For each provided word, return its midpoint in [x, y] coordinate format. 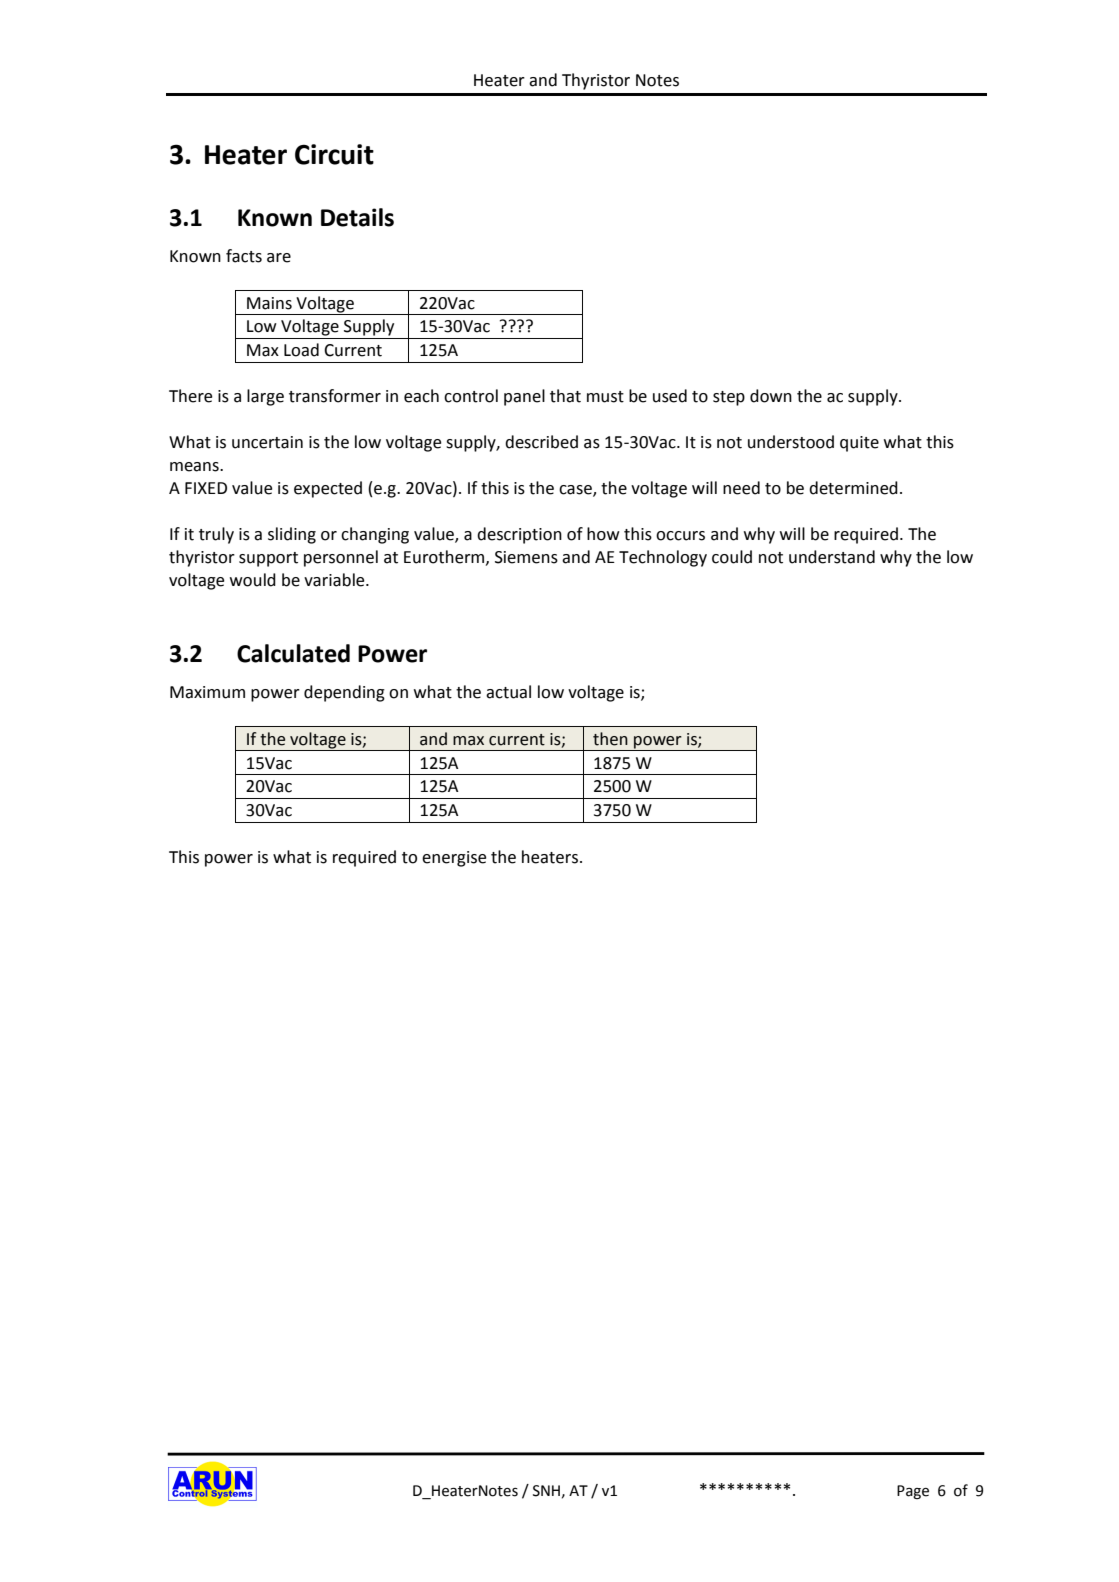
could [732, 557]
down [771, 396]
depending [344, 693]
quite [859, 444]
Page [913, 1492]
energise [454, 859]
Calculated [293, 653]
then [610, 739]
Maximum [207, 692]
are [279, 258]
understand [832, 557]
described [541, 442]
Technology [663, 558]
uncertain [267, 442]
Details [357, 217]
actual [508, 692]
